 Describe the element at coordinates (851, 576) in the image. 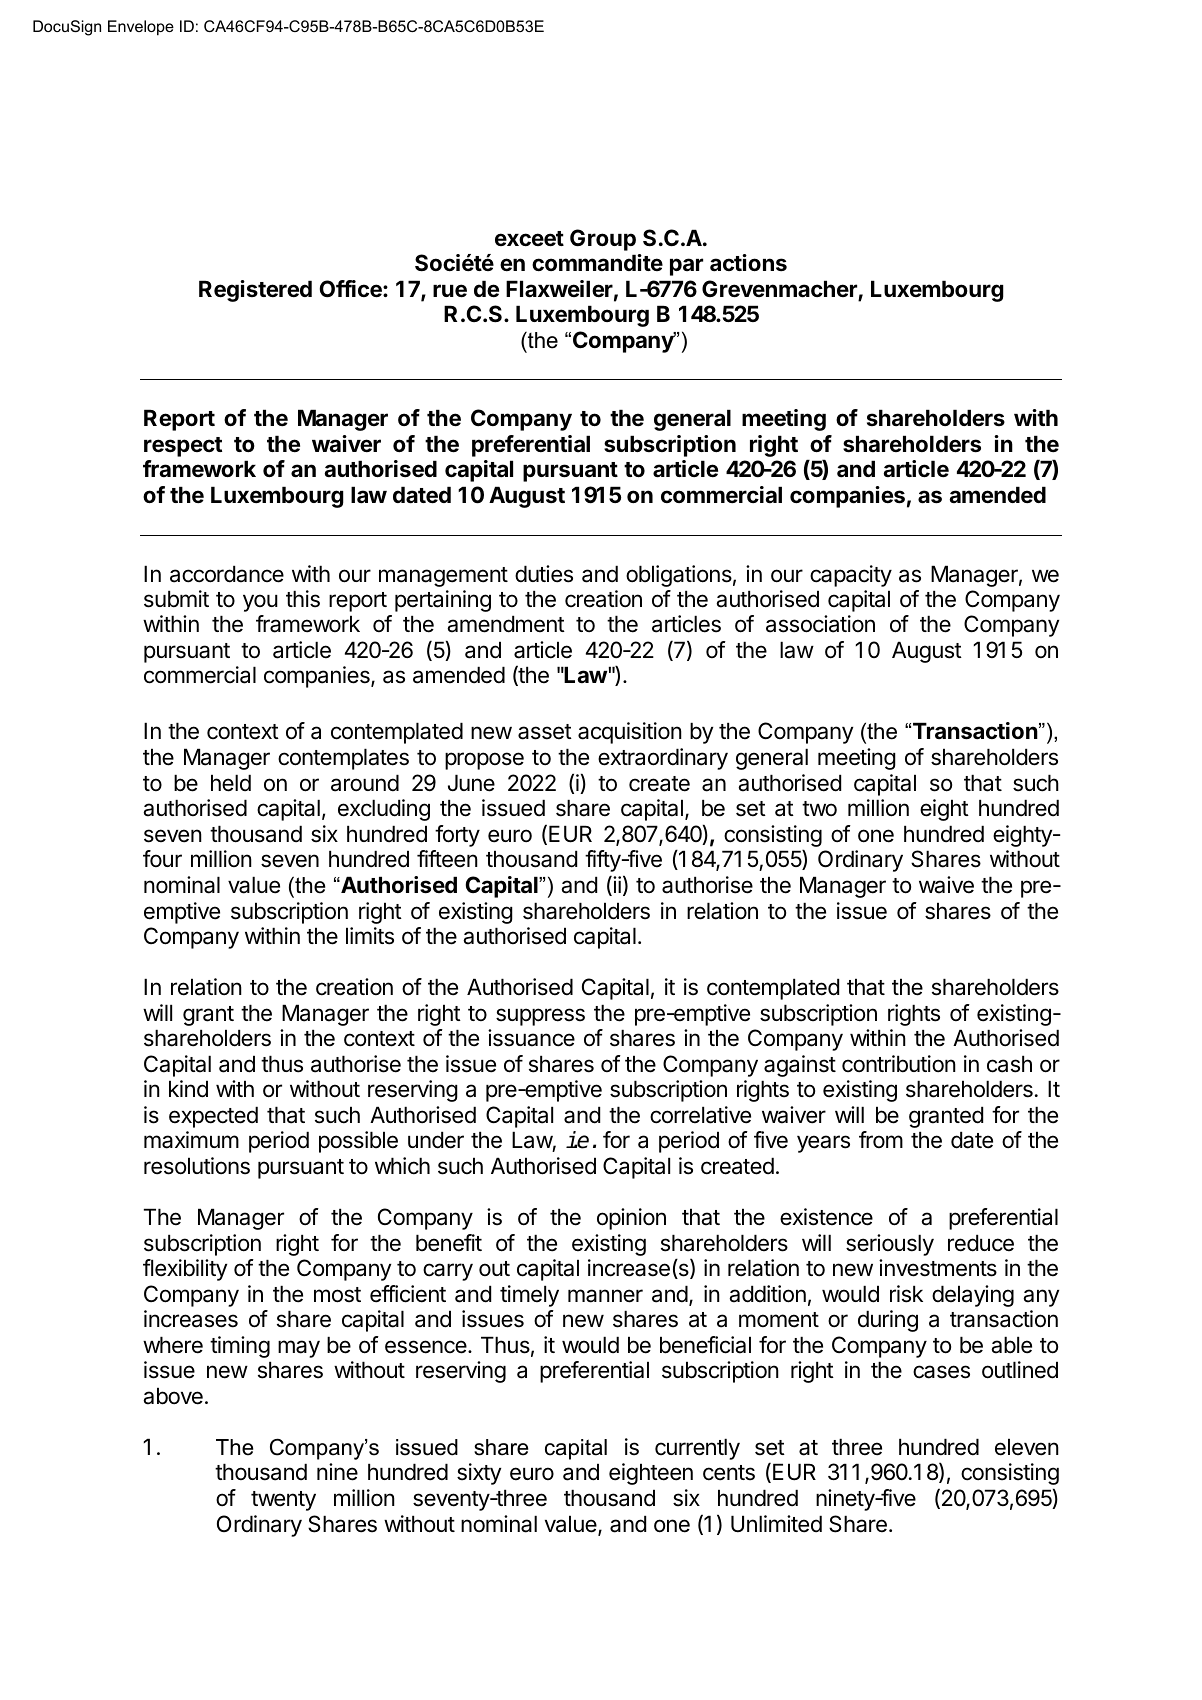

I see `capacity` at that location.
